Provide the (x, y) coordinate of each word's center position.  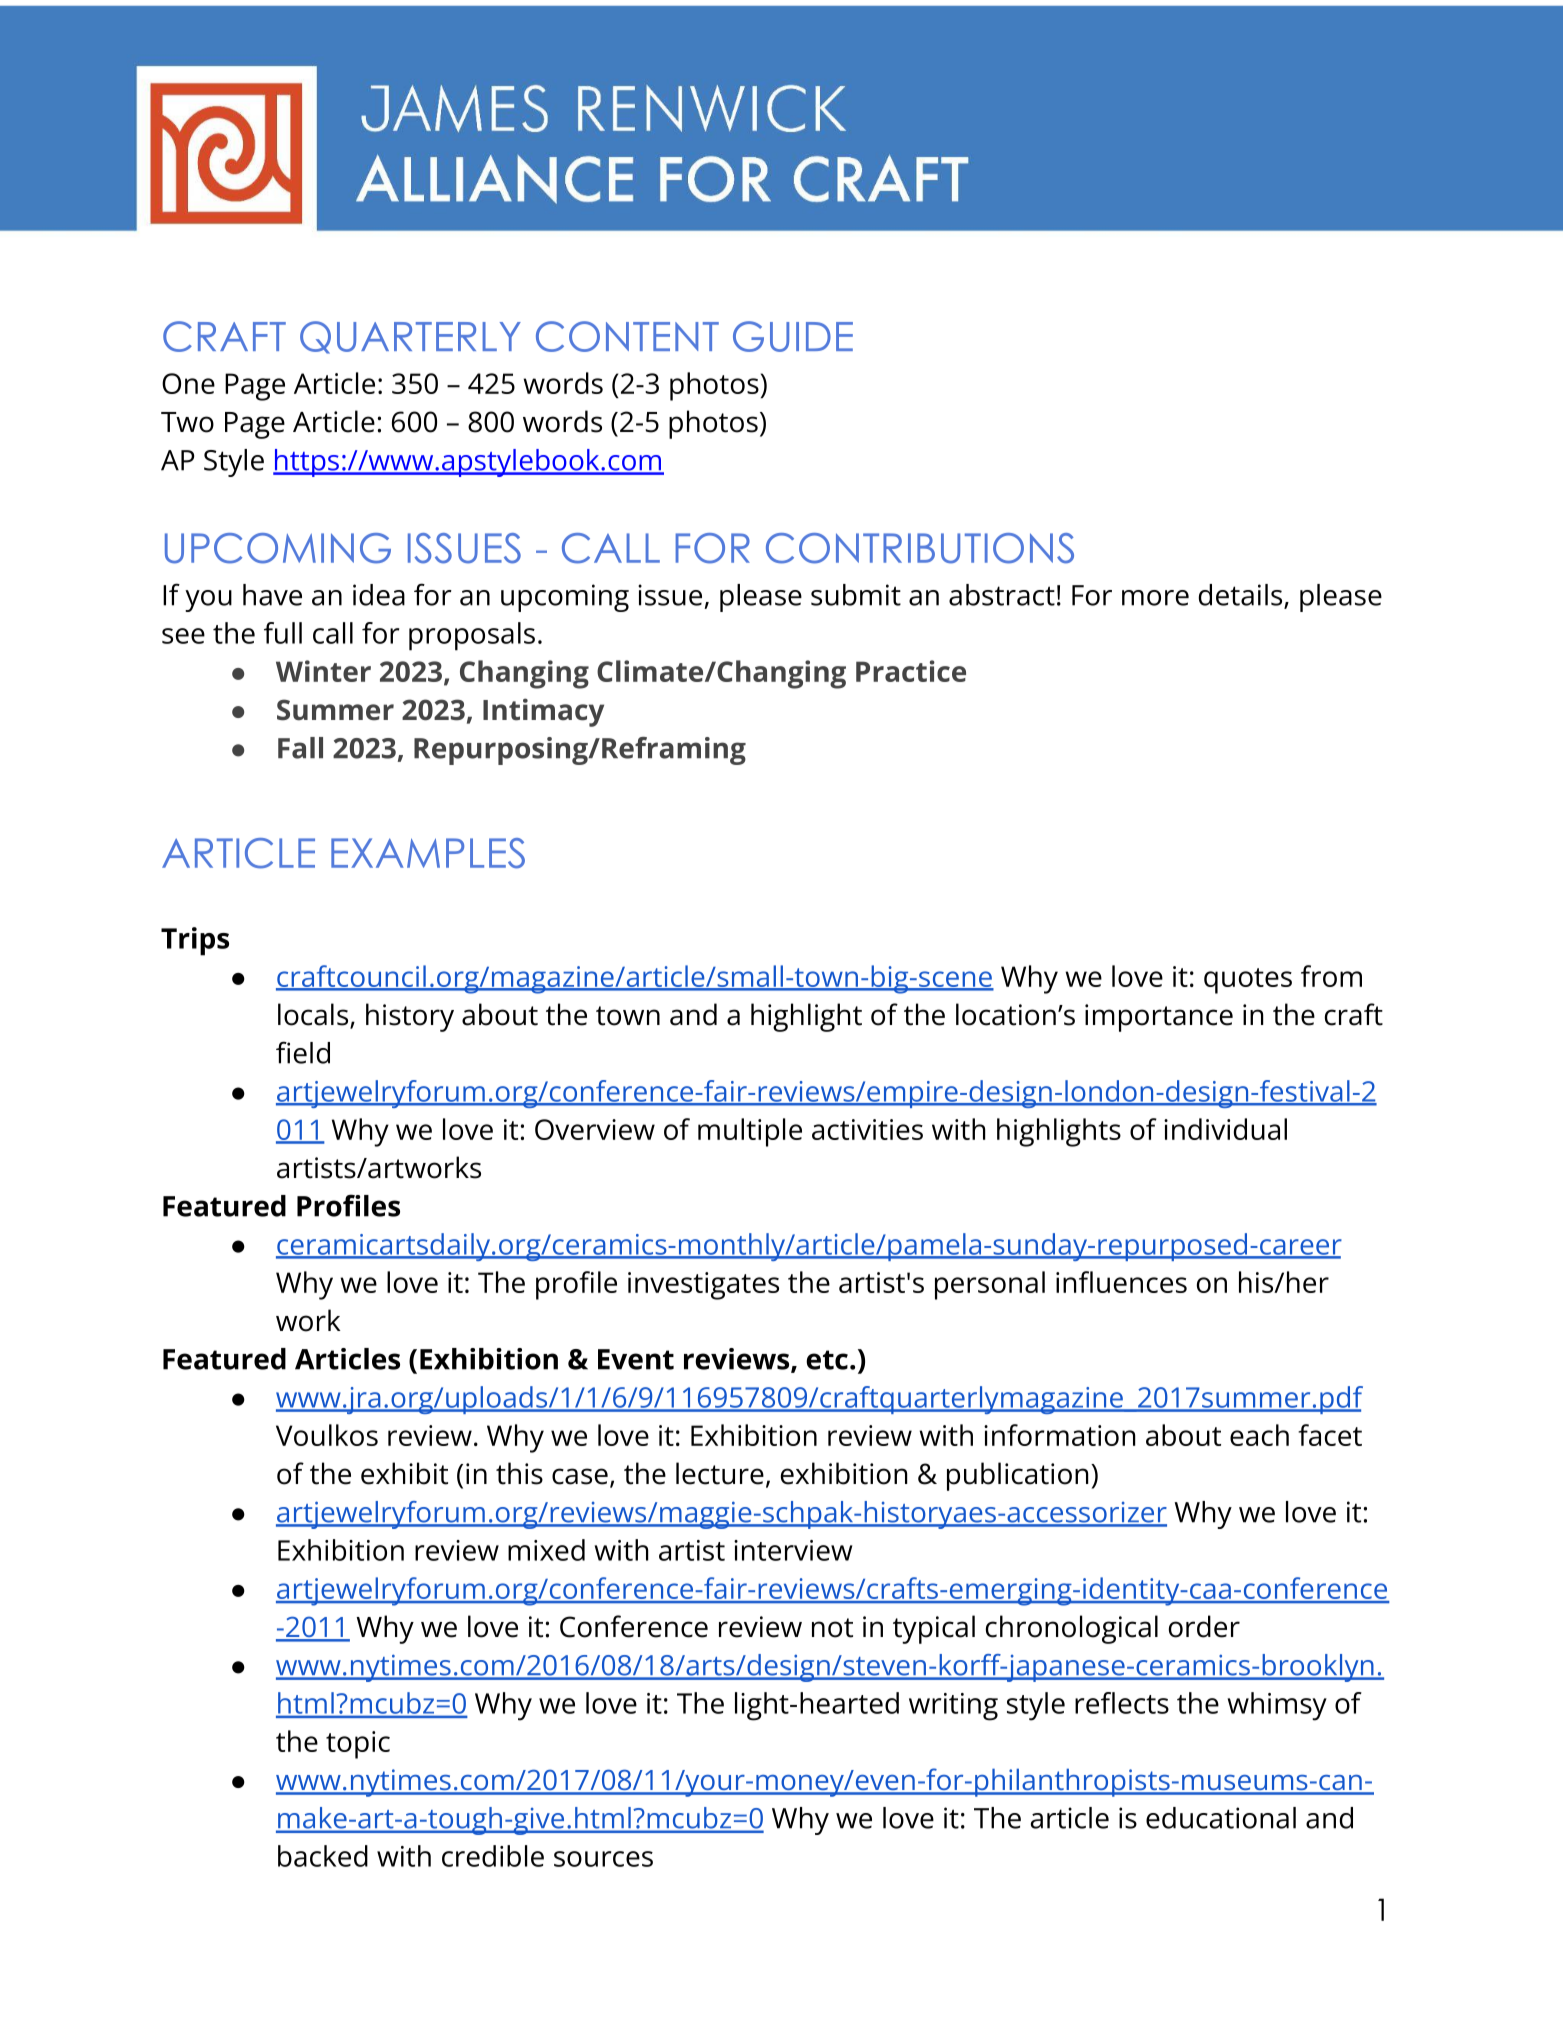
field (303, 1052)
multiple (750, 1132)
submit (856, 595)
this (519, 1473)
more (1155, 598)
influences (1121, 1282)
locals (314, 1015)
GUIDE (793, 336)
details (1242, 596)
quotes (1248, 981)
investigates (703, 1286)
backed (323, 1856)
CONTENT (627, 336)
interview (793, 1550)
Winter (323, 671)
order (1204, 1626)
